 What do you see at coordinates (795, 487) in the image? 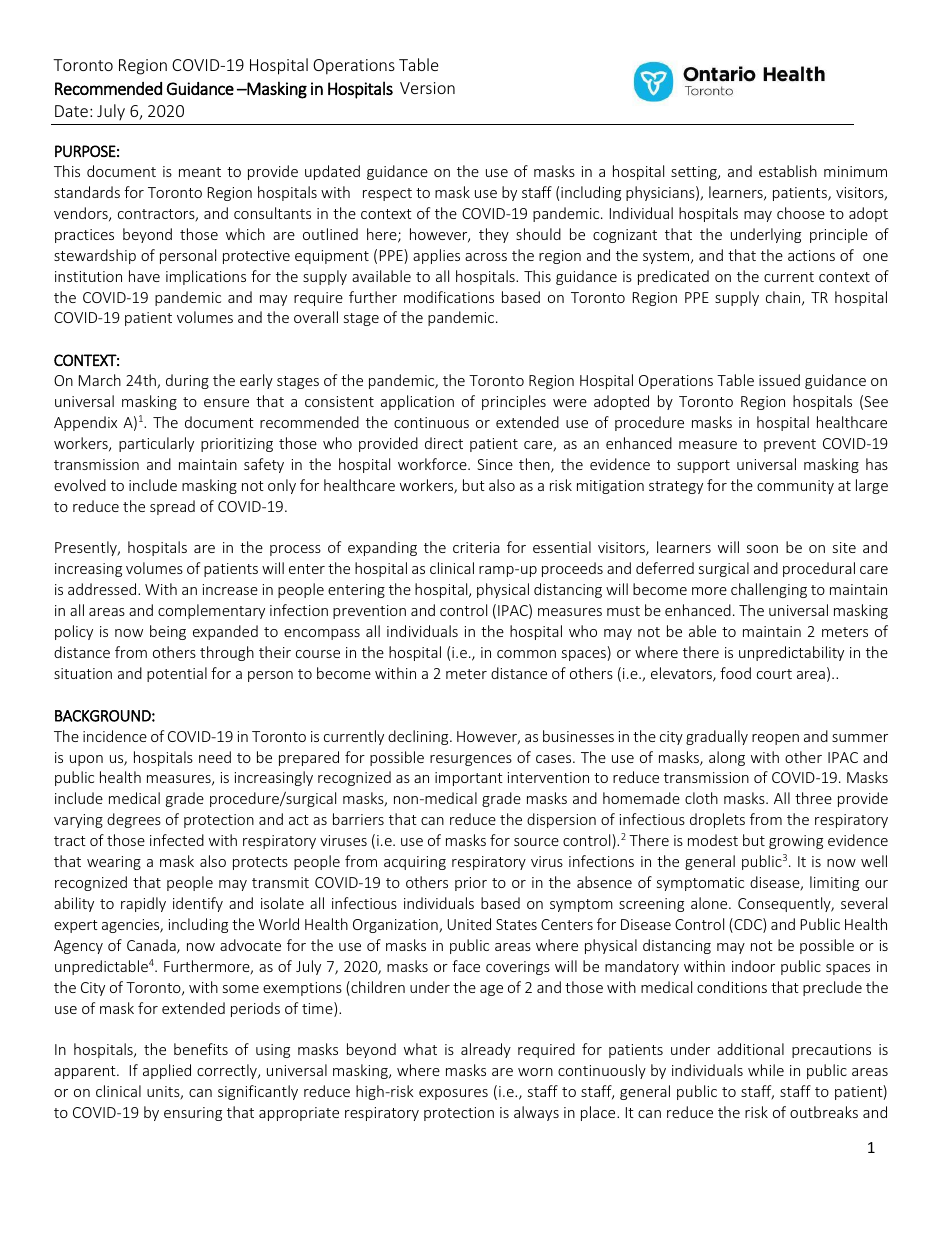
I see `community` at bounding box center [795, 487].
